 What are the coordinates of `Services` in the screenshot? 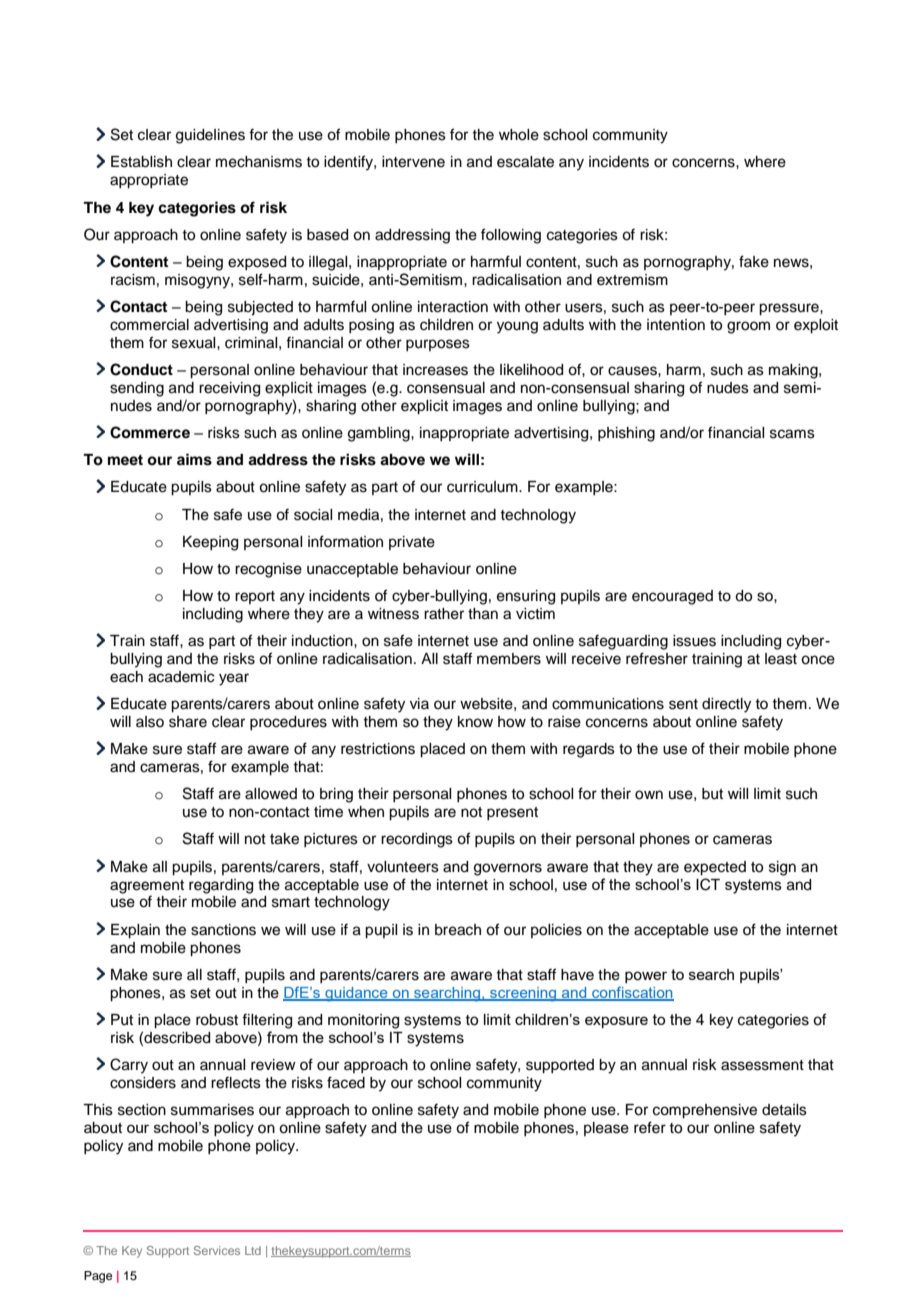 It's located at (217, 1250).
